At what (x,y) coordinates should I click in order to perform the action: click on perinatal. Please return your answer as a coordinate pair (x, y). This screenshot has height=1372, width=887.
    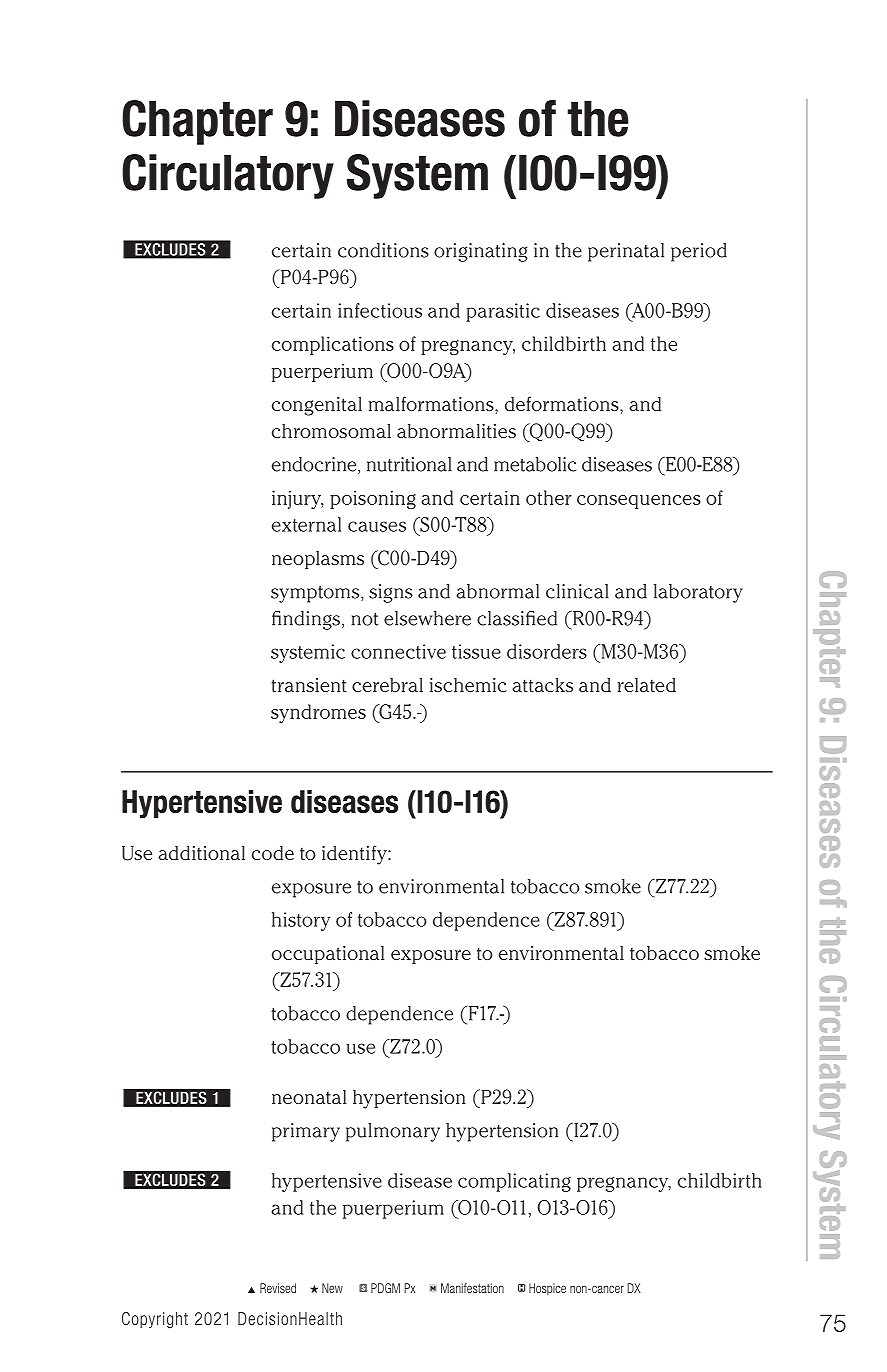
    Looking at the image, I should click on (626, 252).
